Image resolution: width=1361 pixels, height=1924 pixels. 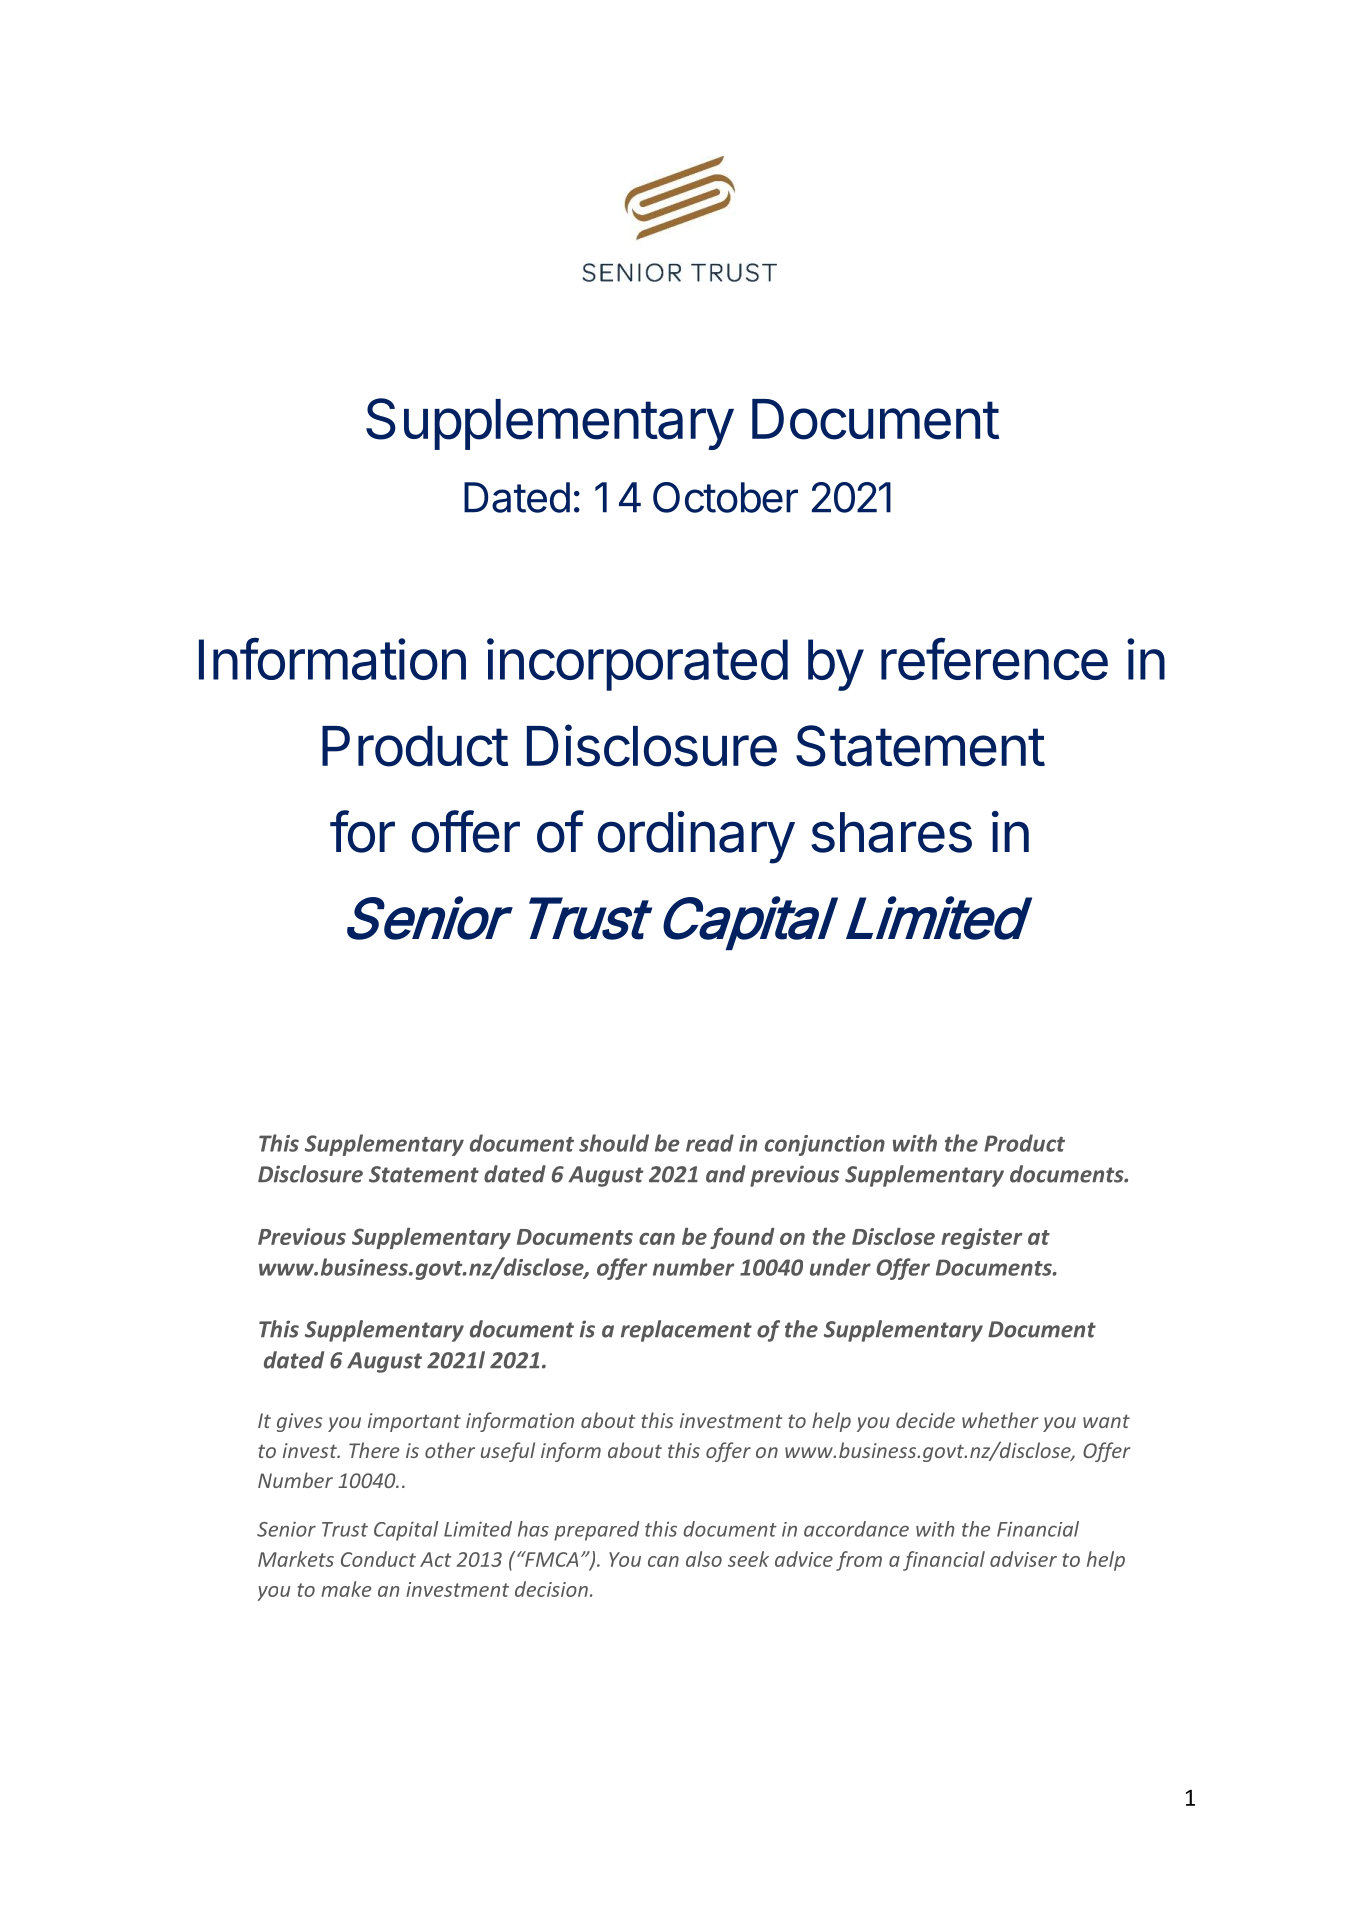 What do you see at coordinates (614, 1143) in the screenshot?
I see `should` at bounding box center [614, 1143].
